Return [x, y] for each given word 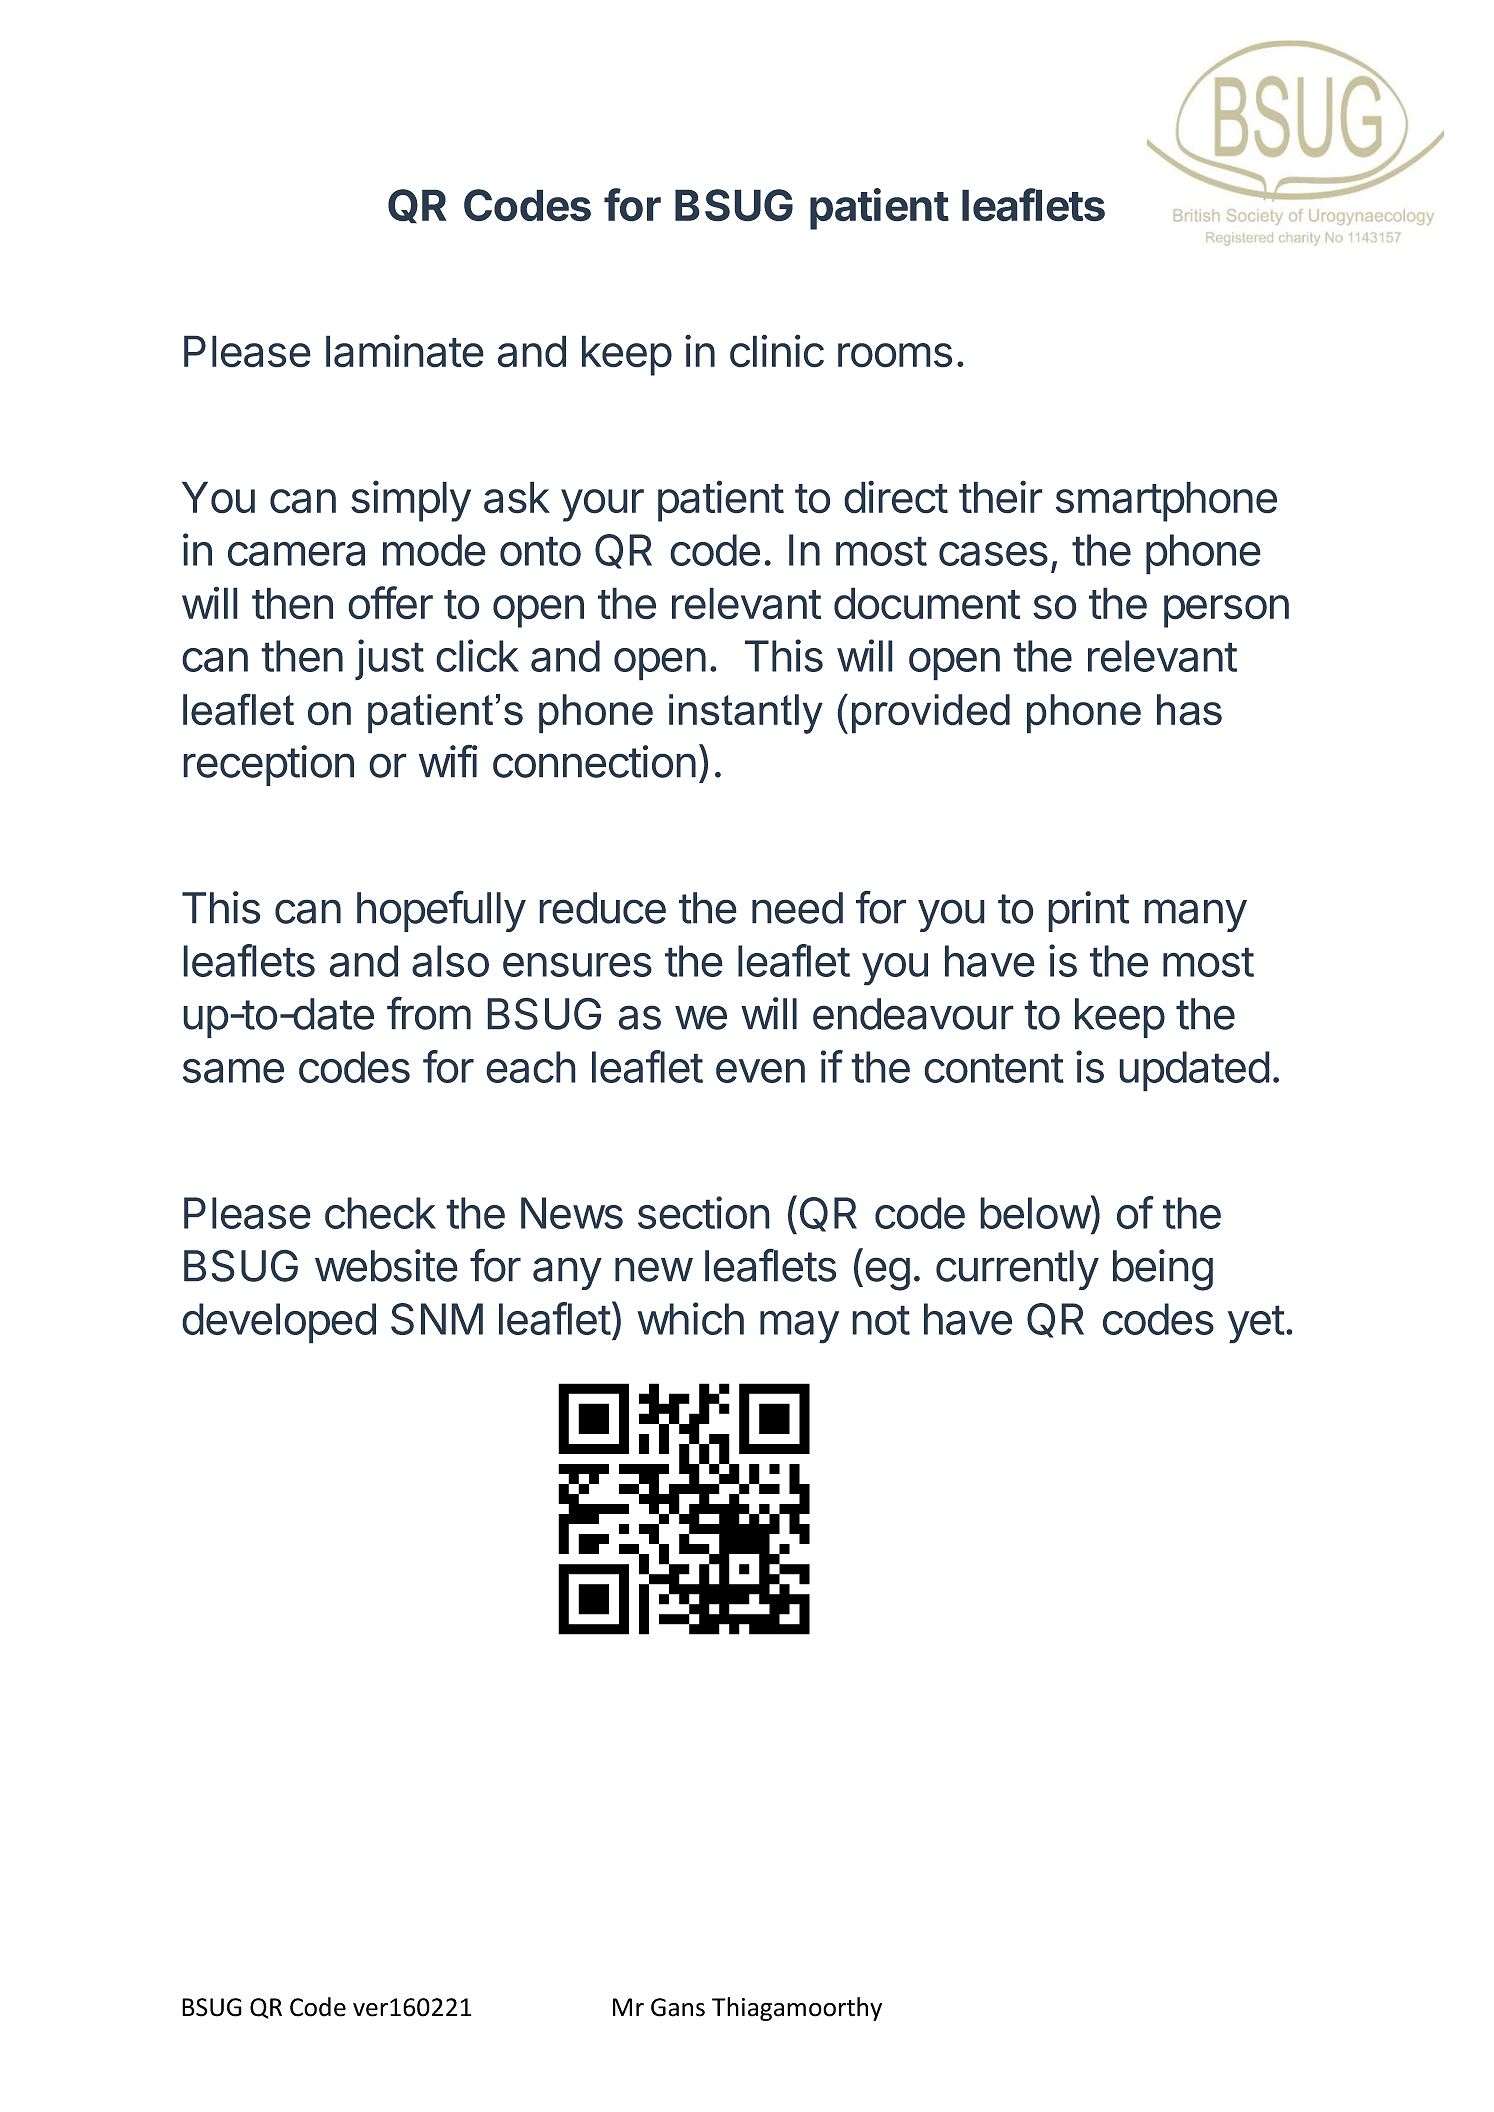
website [386, 1265]
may [799, 1327]
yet [1256, 1324]
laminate [405, 351]
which [690, 1318]
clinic [777, 351]
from [429, 1013]
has [1189, 710]
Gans [678, 2007]
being [1163, 1270]
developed [279, 1323]
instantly [746, 714]
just [389, 660]
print [1088, 911]
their [1001, 497]
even [760, 1071]
